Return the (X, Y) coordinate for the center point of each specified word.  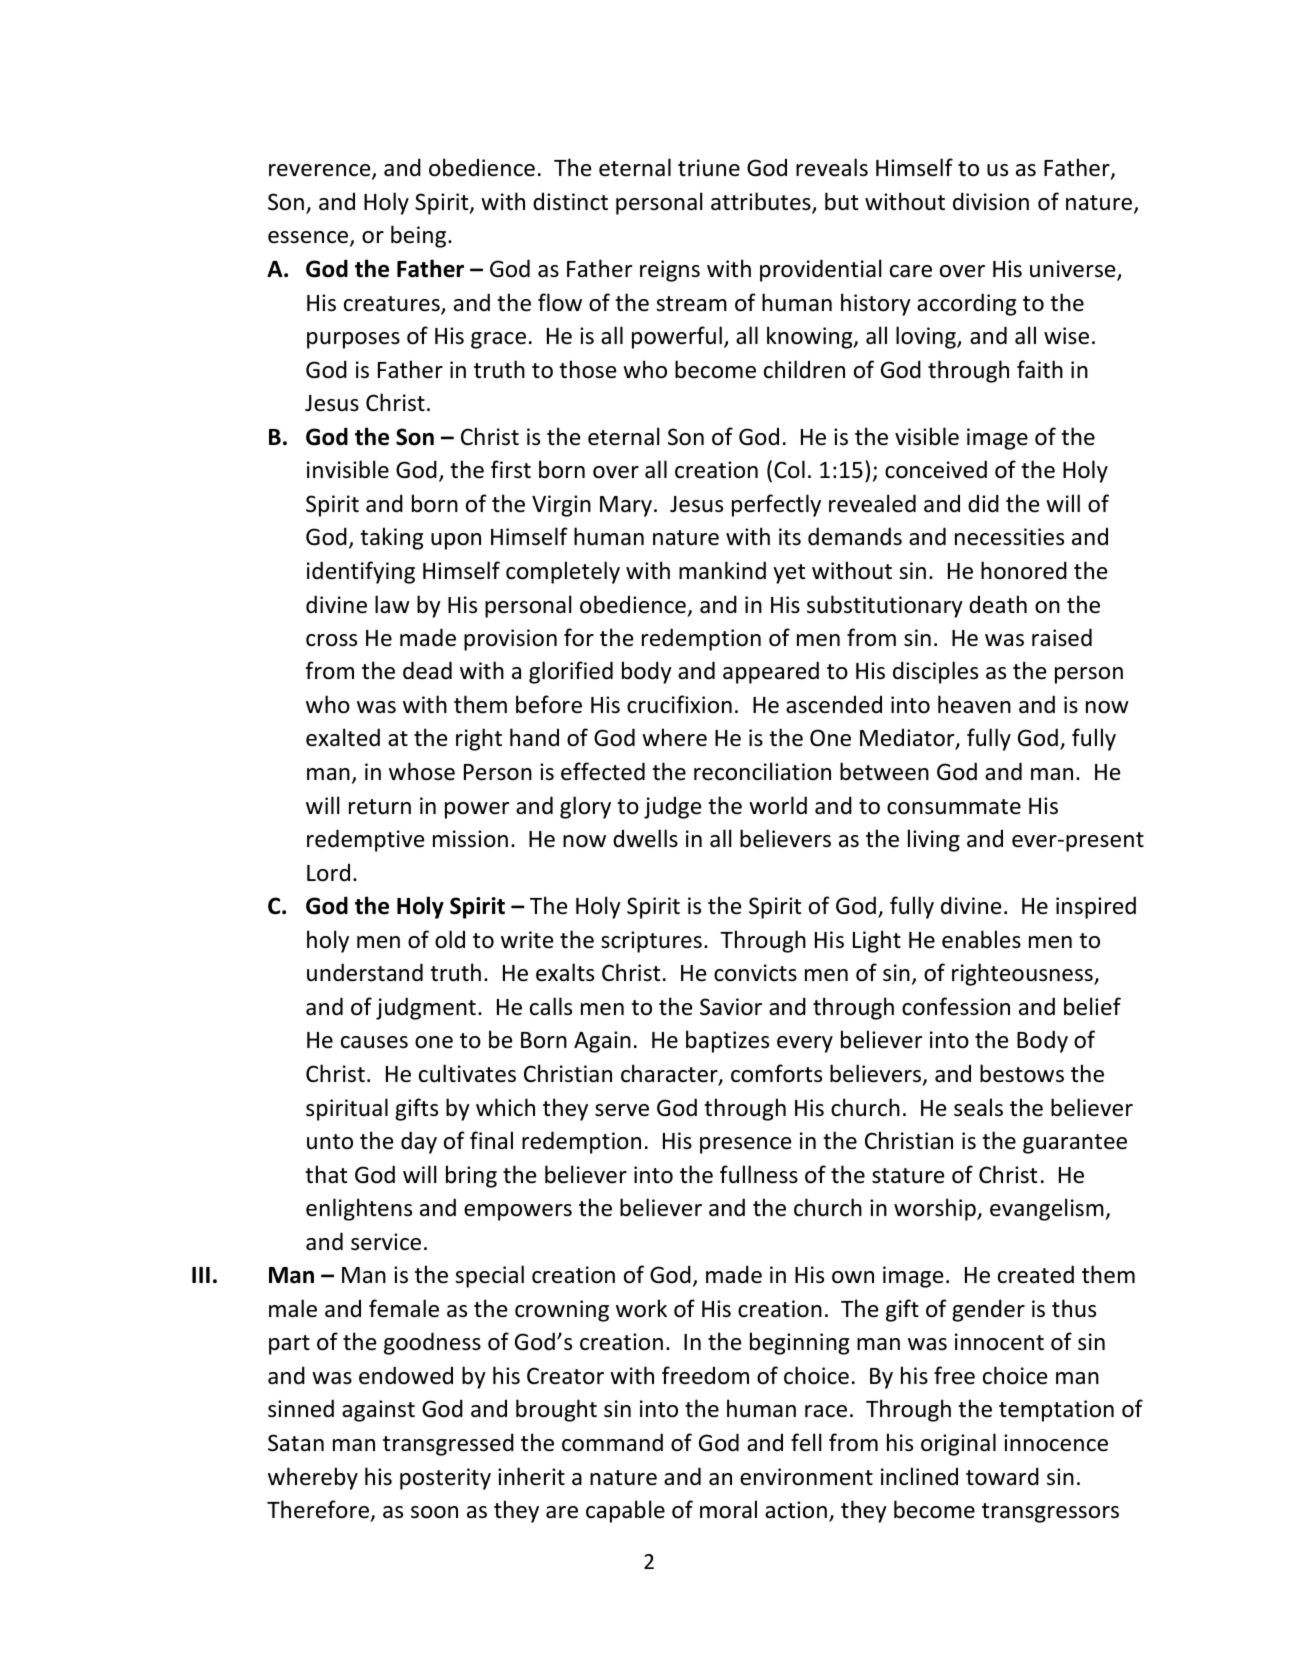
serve (622, 1110)
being (420, 236)
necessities (1009, 537)
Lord (328, 872)
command (612, 1442)
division (991, 201)
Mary (626, 506)
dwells (645, 838)
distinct (570, 201)
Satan (296, 1443)
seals (978, 1107)
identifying (361, 572)
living (934, 840)
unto (330, 1142)
